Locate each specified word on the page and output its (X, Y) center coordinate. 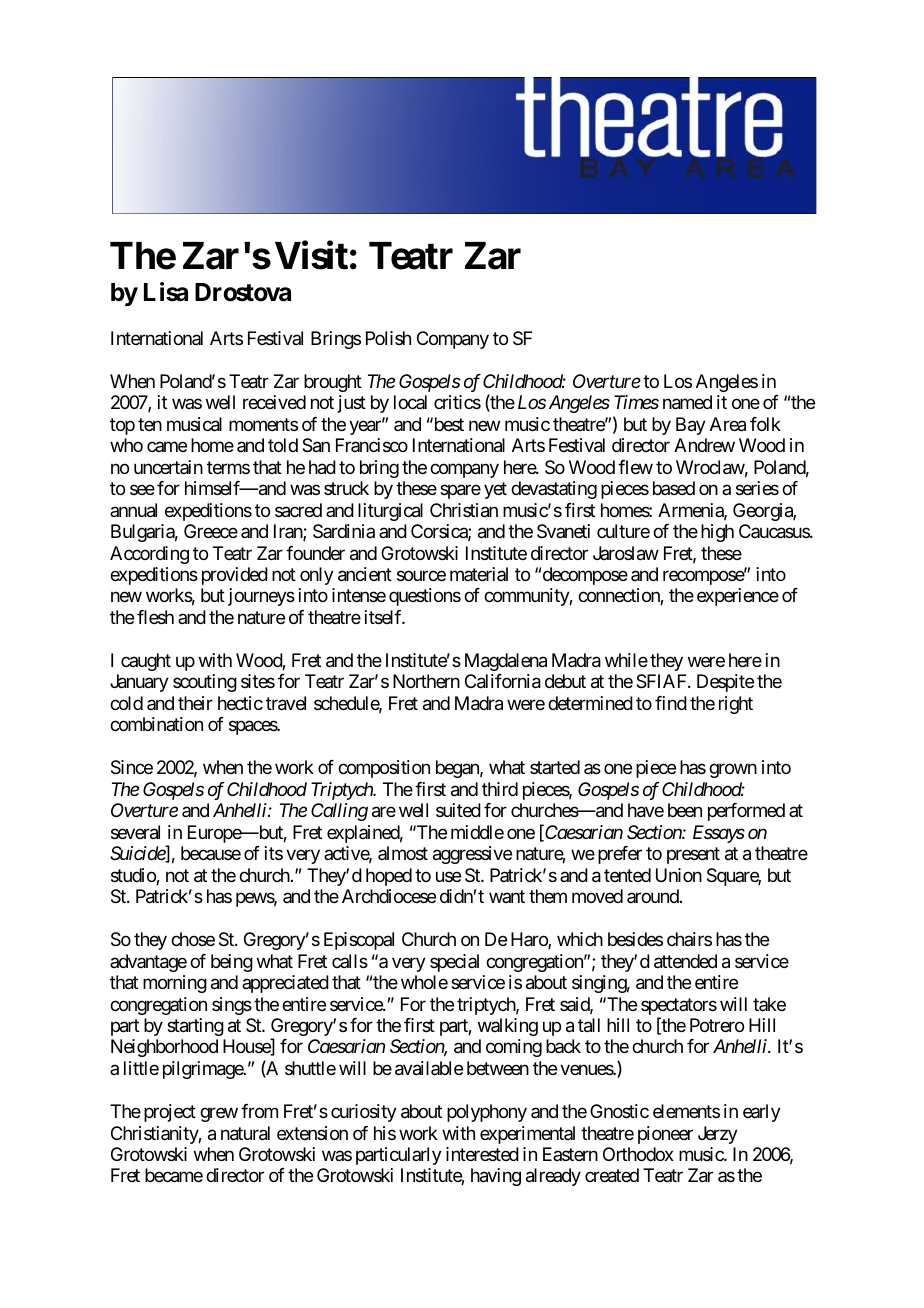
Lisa (166, 292)
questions (425, 597)
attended (685, 961)
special (454, 963)
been (685, 810)
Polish (388, 338)
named (687, 402)
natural (245, 1133)
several (135, 832)
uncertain (168, 467)
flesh (155, 617)
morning (175, 984)
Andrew (704, 445)
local (410, 402)
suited (458, 810)
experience (738, 597)
